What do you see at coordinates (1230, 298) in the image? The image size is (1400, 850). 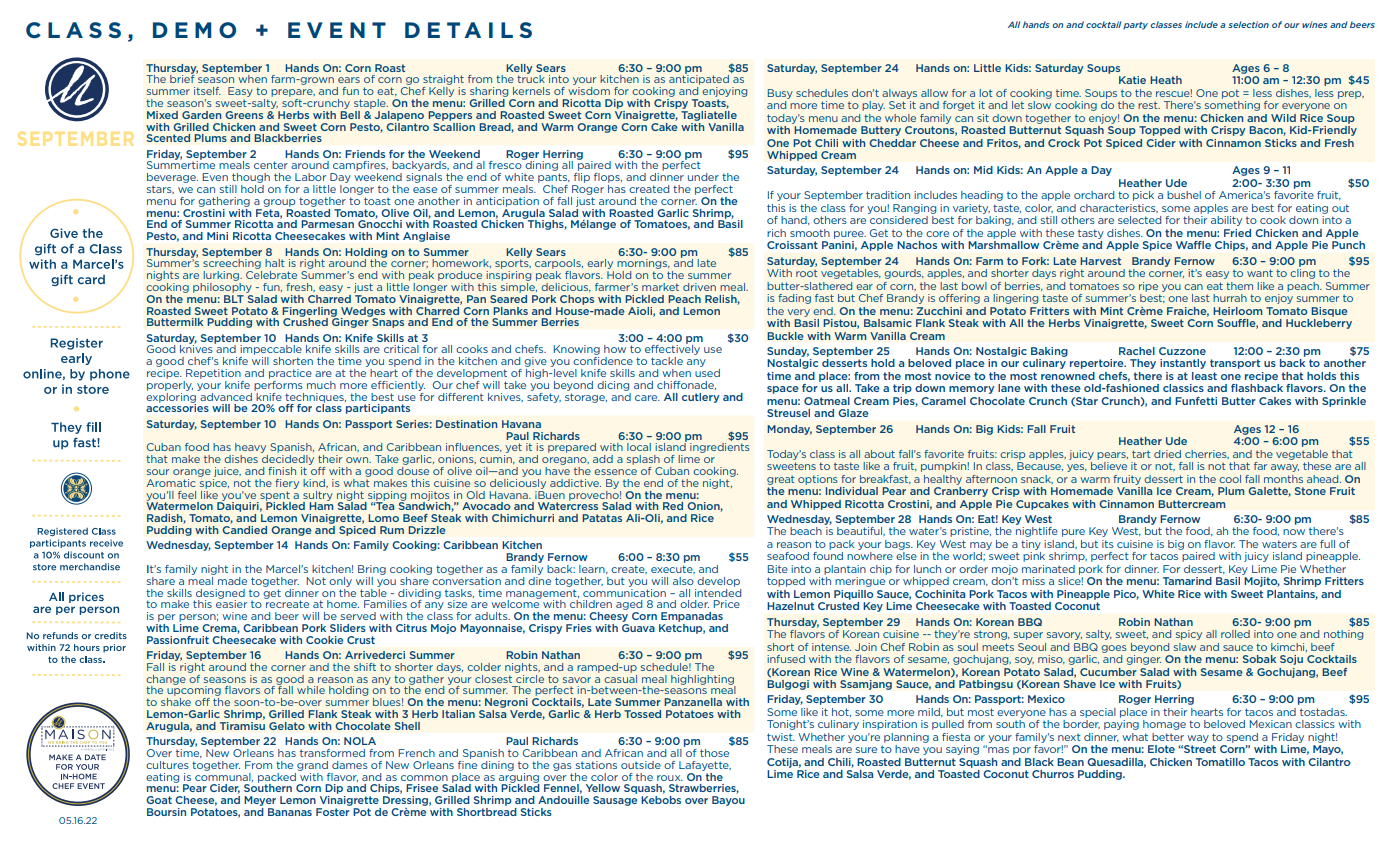 I see `hurrah` at bounding box center [1230, 298].
